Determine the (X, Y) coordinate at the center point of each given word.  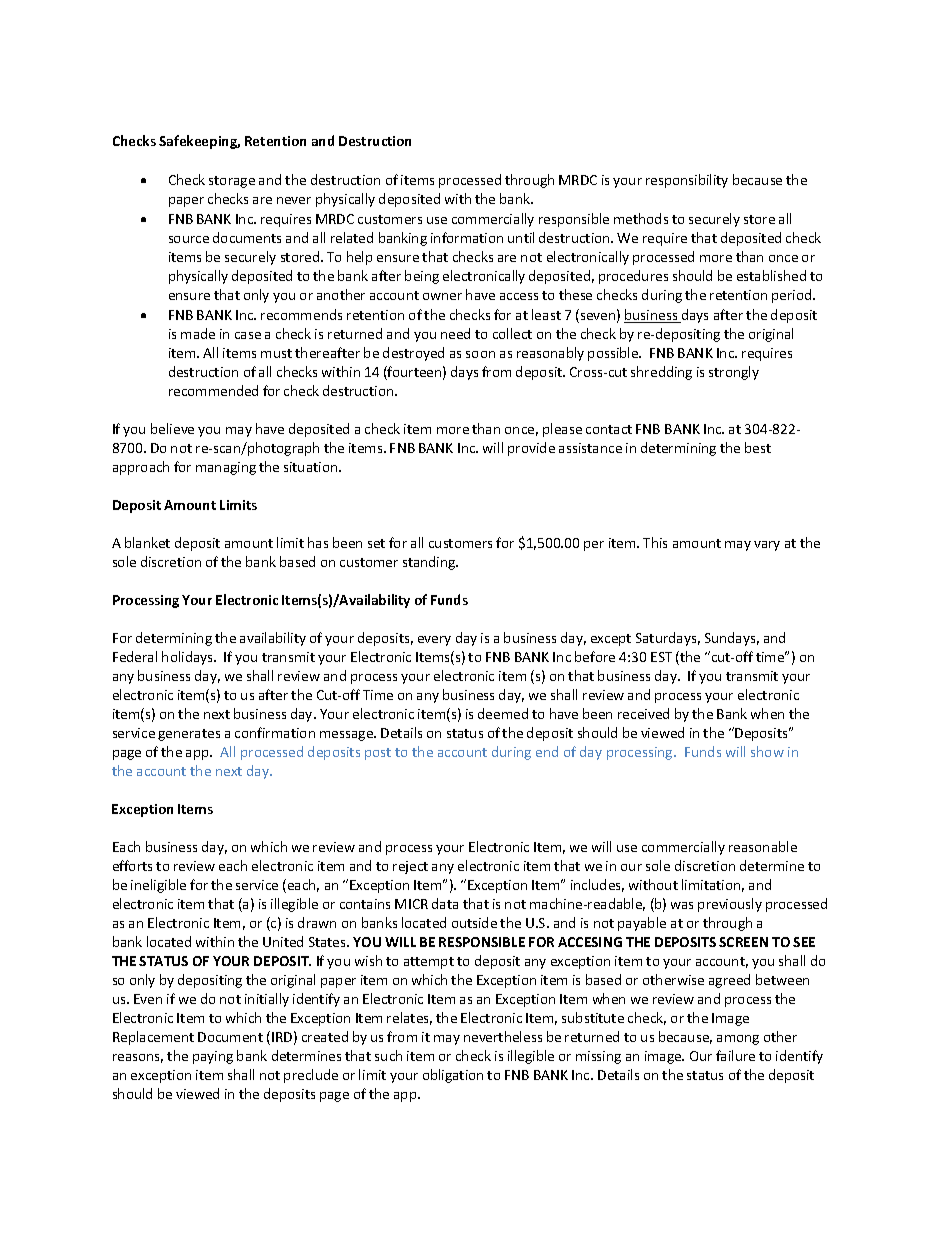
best (758, 447)
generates (189, 735)
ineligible (158, 886)
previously (730, 905)
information (467, 237)
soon (480, 354)
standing (430, 563)
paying (213, 1057)
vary (767, 546)
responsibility (687, 181)
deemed (503, 713)
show (767, 751)
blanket (147, 542)
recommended (213, 390)
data (445, 903)
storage (232, 182)
